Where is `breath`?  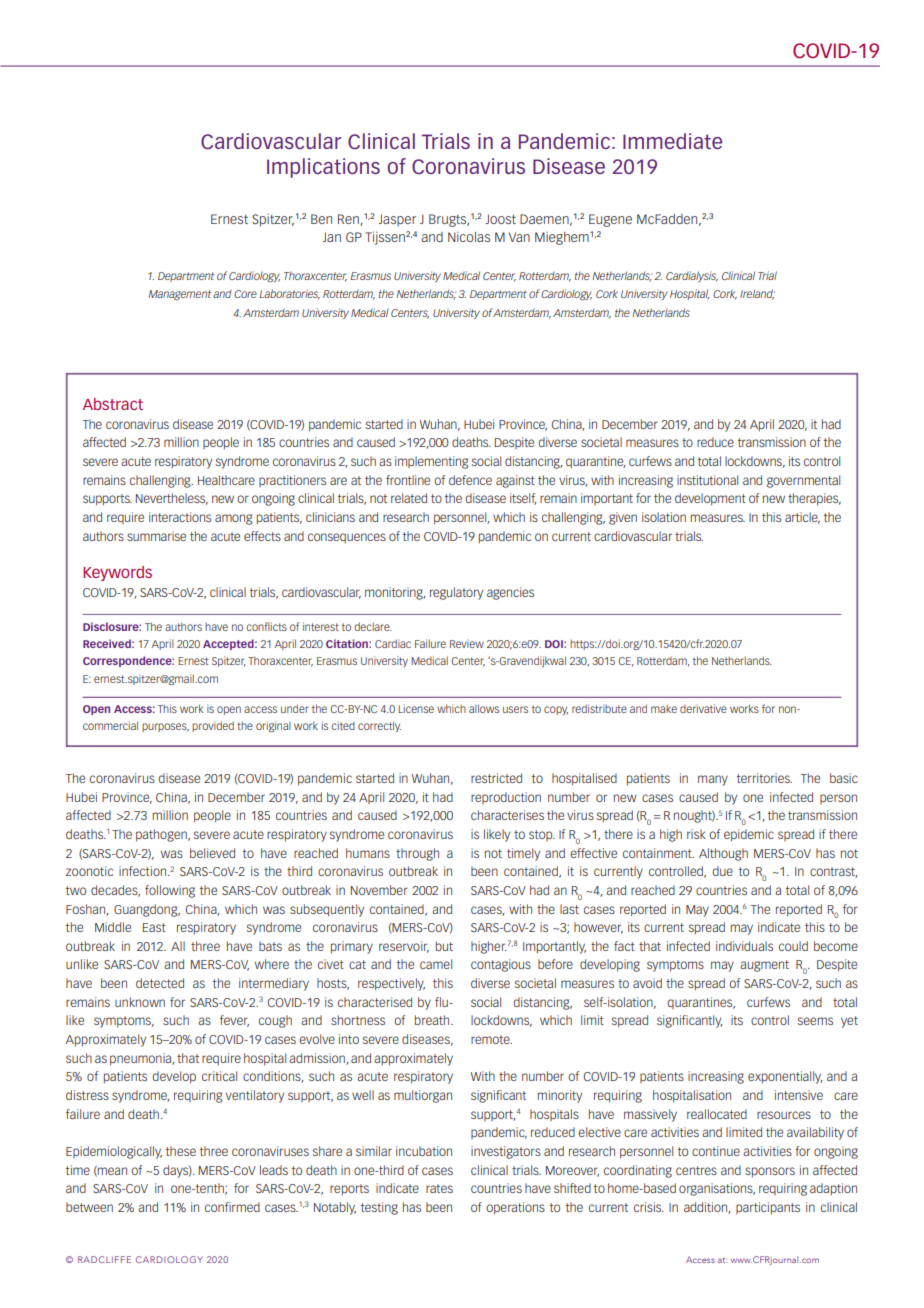
breath is located at coordinates (433, 1020).
